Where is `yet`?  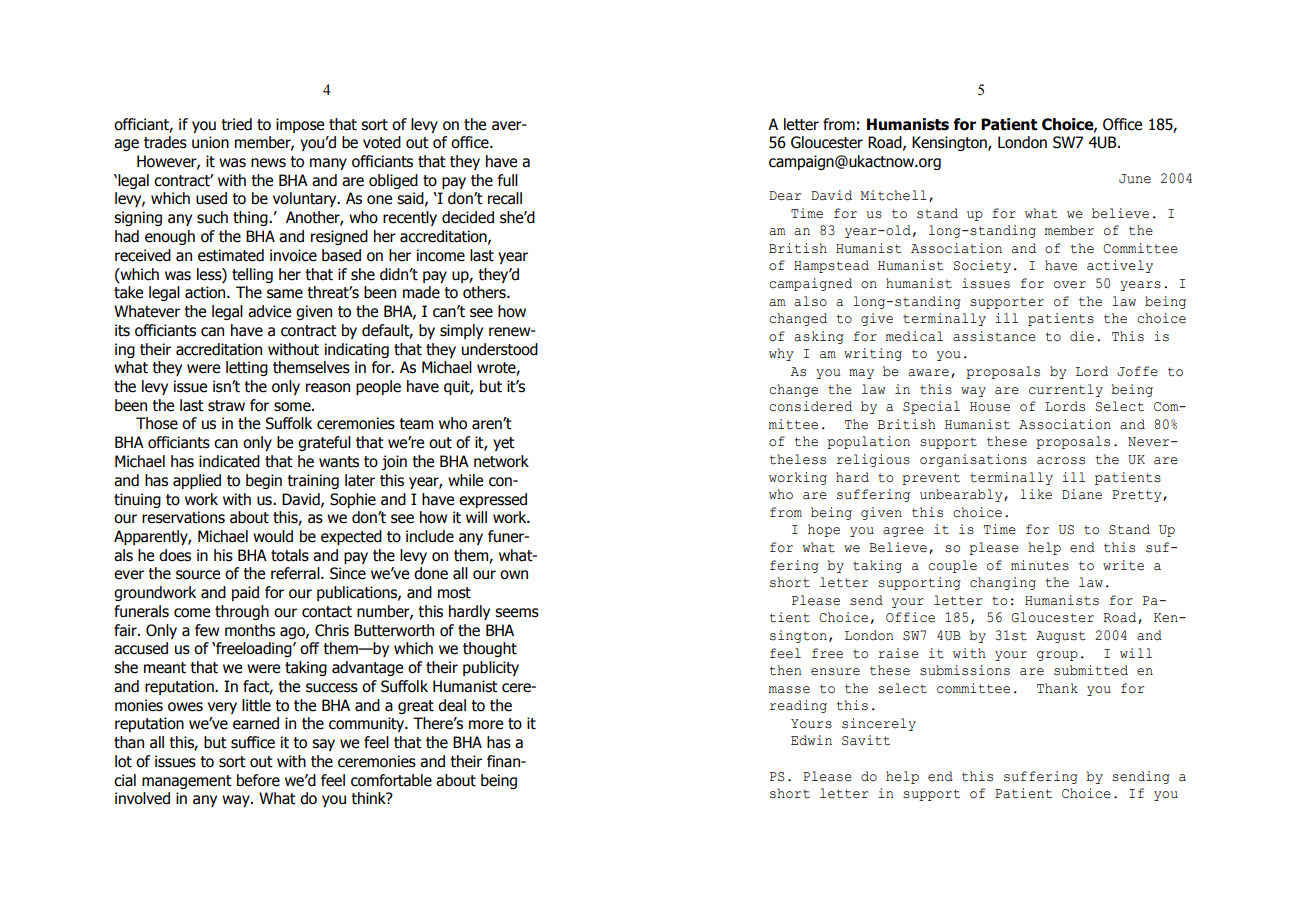
yet is located at coordinates (504, 444).
